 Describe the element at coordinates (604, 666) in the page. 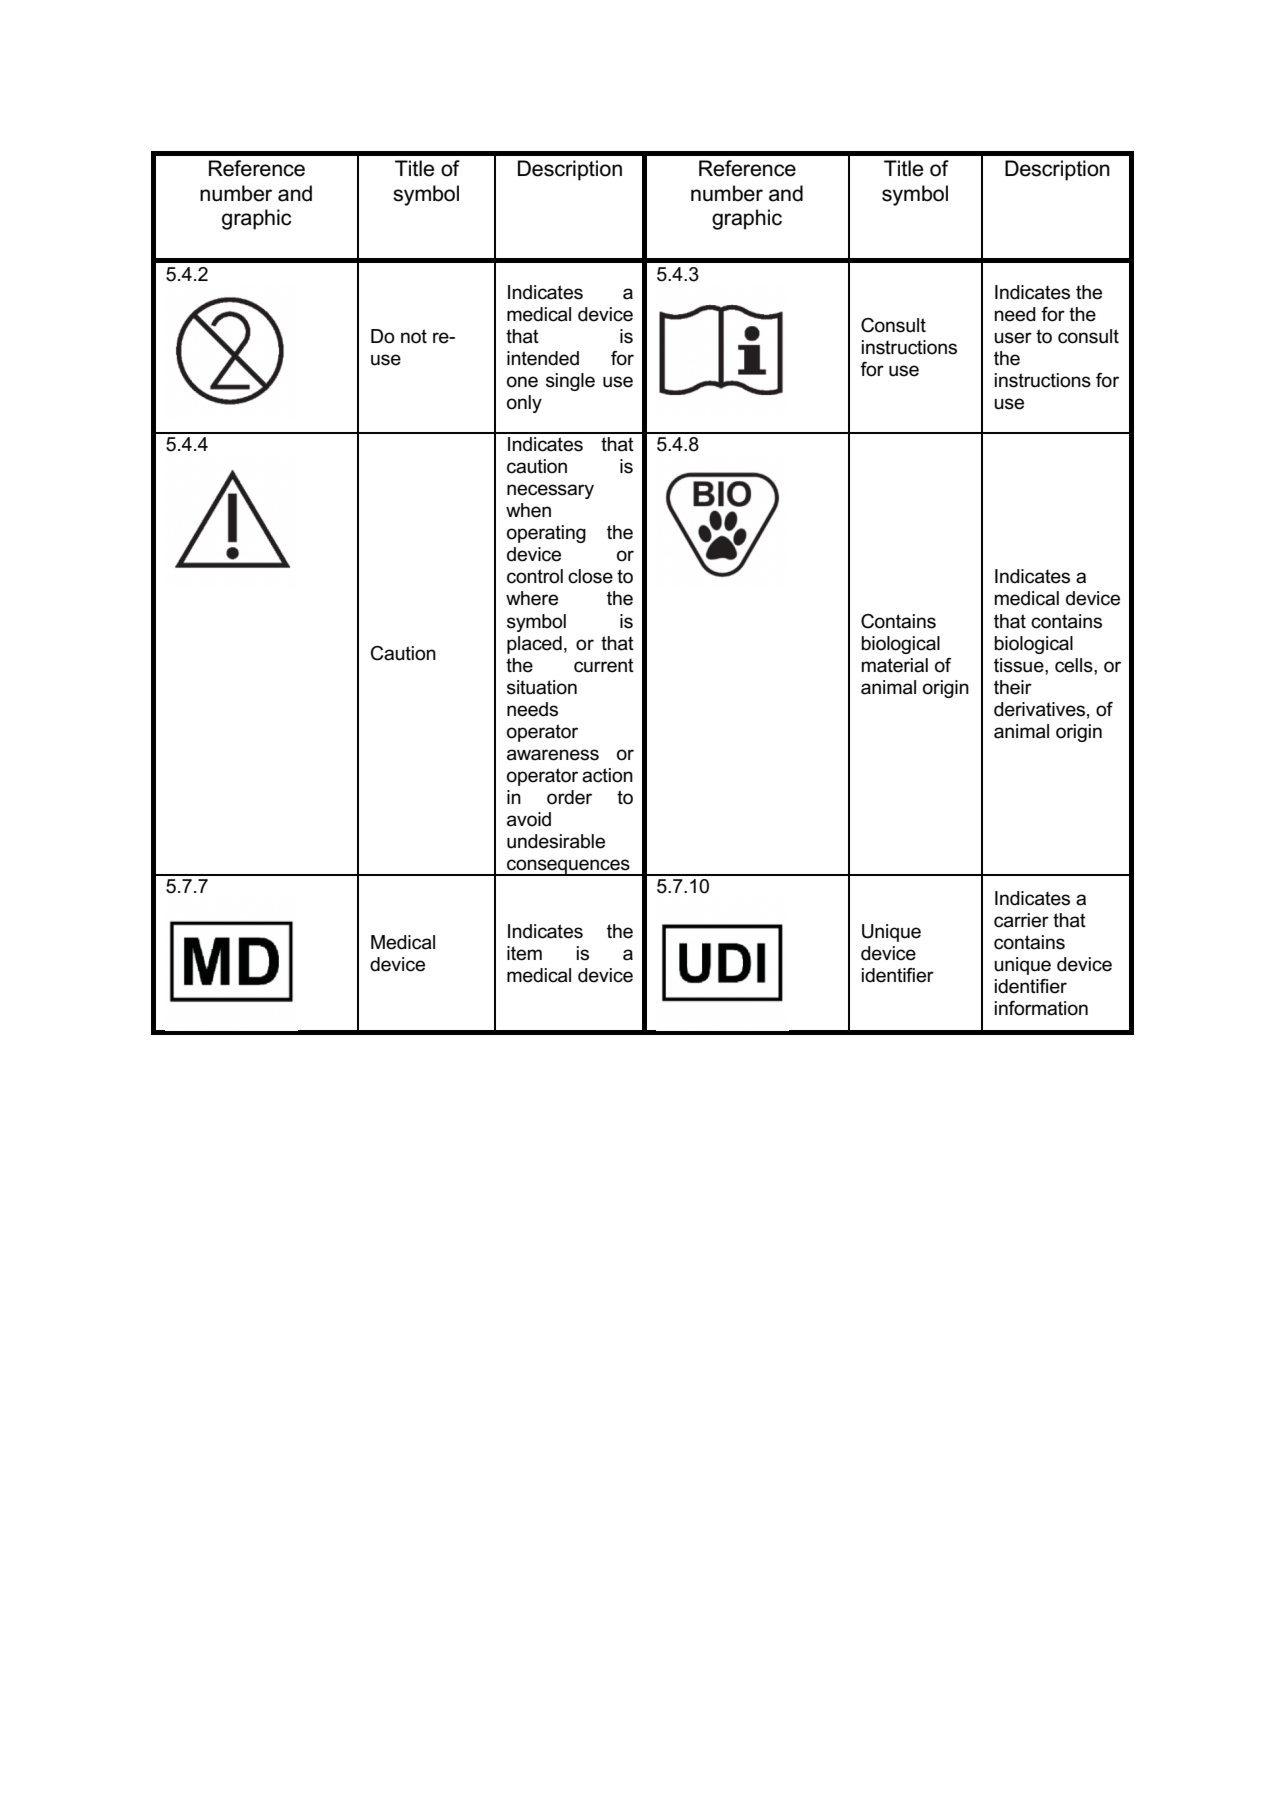

I see `current` at that location.
